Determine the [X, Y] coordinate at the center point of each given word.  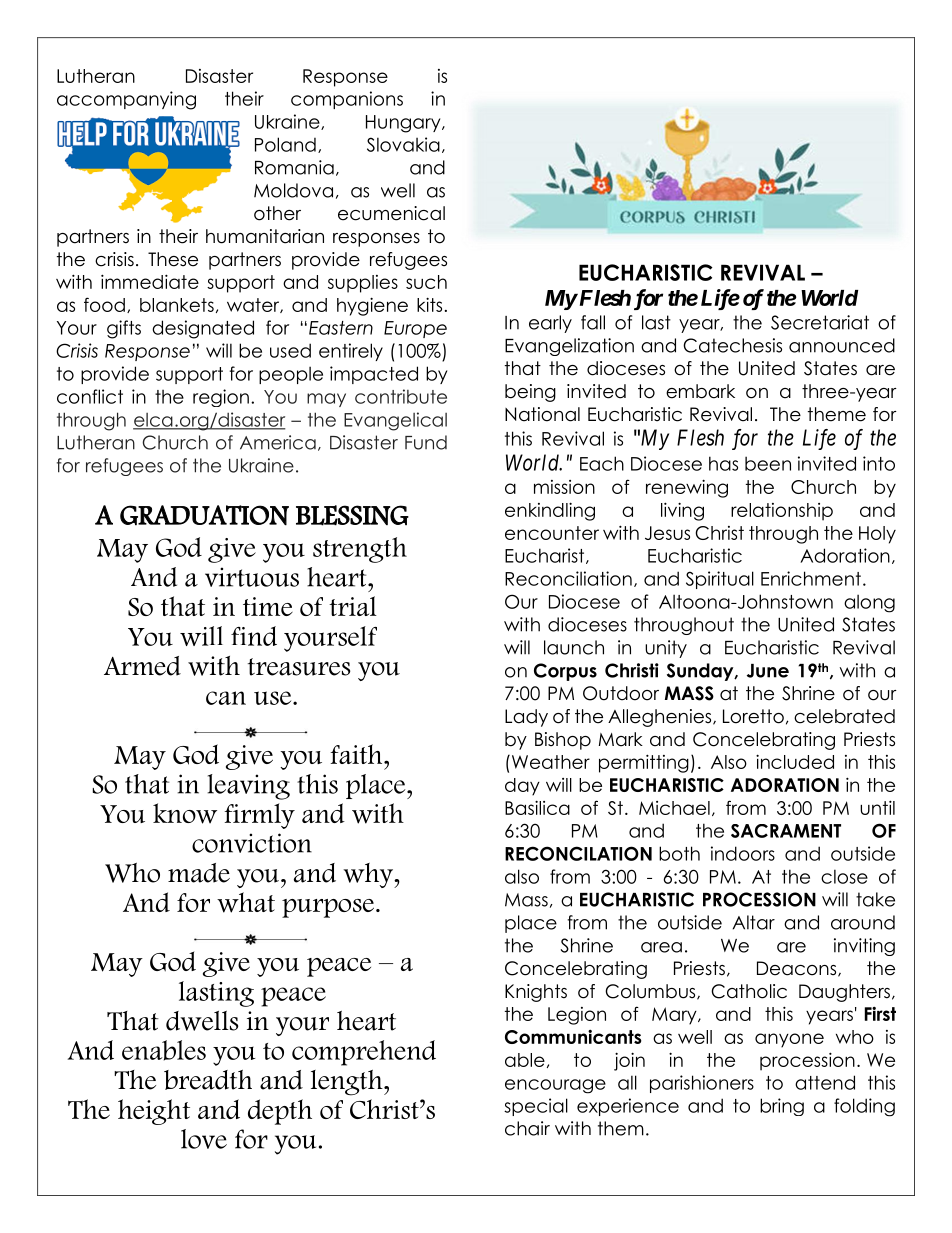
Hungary [404, 124]
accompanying [126, 100]
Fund [426, 442]
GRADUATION [204, 515]
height [154, 1112]
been [768, 463]
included [795, 761]
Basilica [537, 807]
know [185, 813]
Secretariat [820, 322]
